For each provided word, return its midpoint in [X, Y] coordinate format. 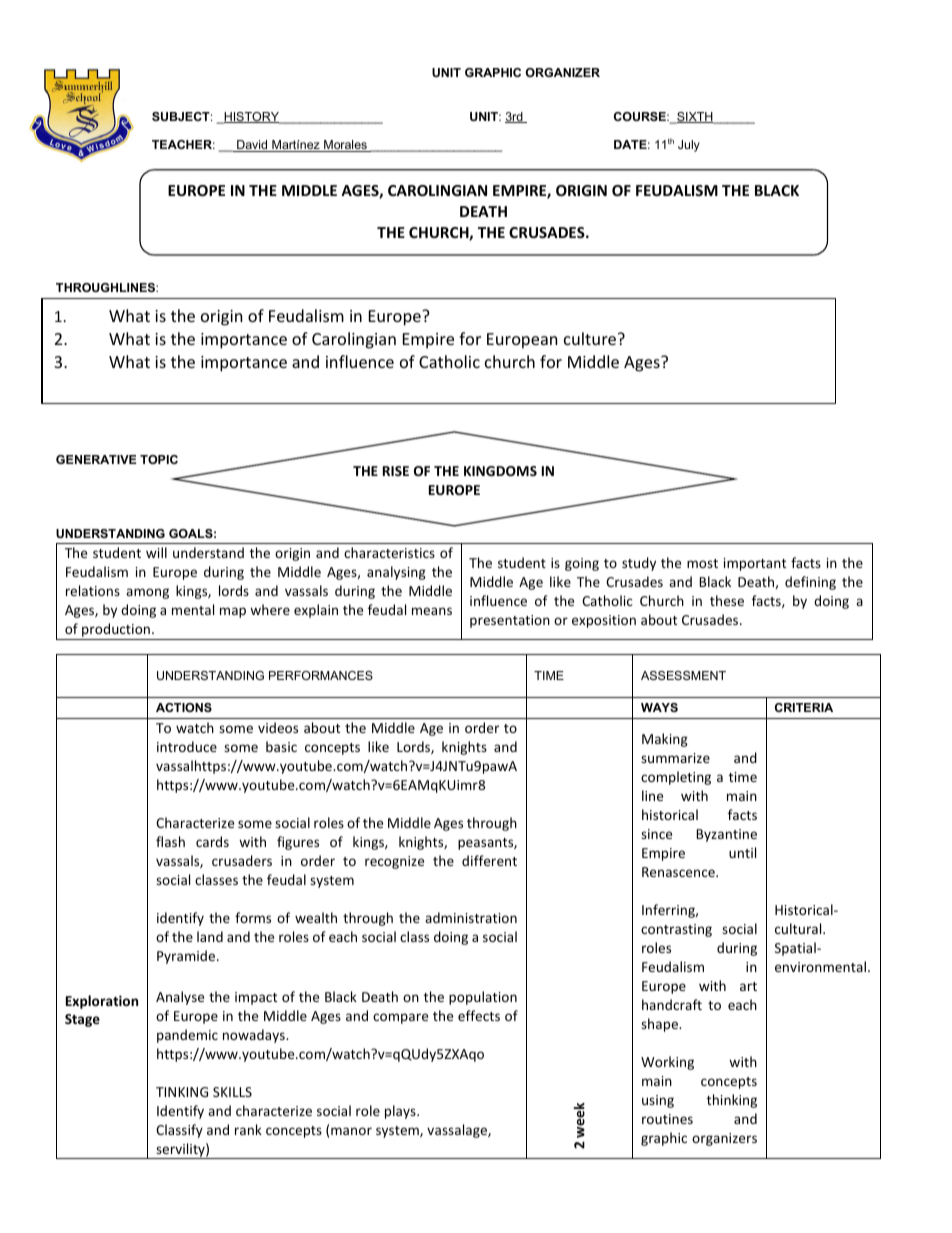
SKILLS [232, 1092]
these [727, 600]
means [432, 611]
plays [401, 1112]
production [116, 631]
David [252, 146]
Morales [345, 146]
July [689, 146]
